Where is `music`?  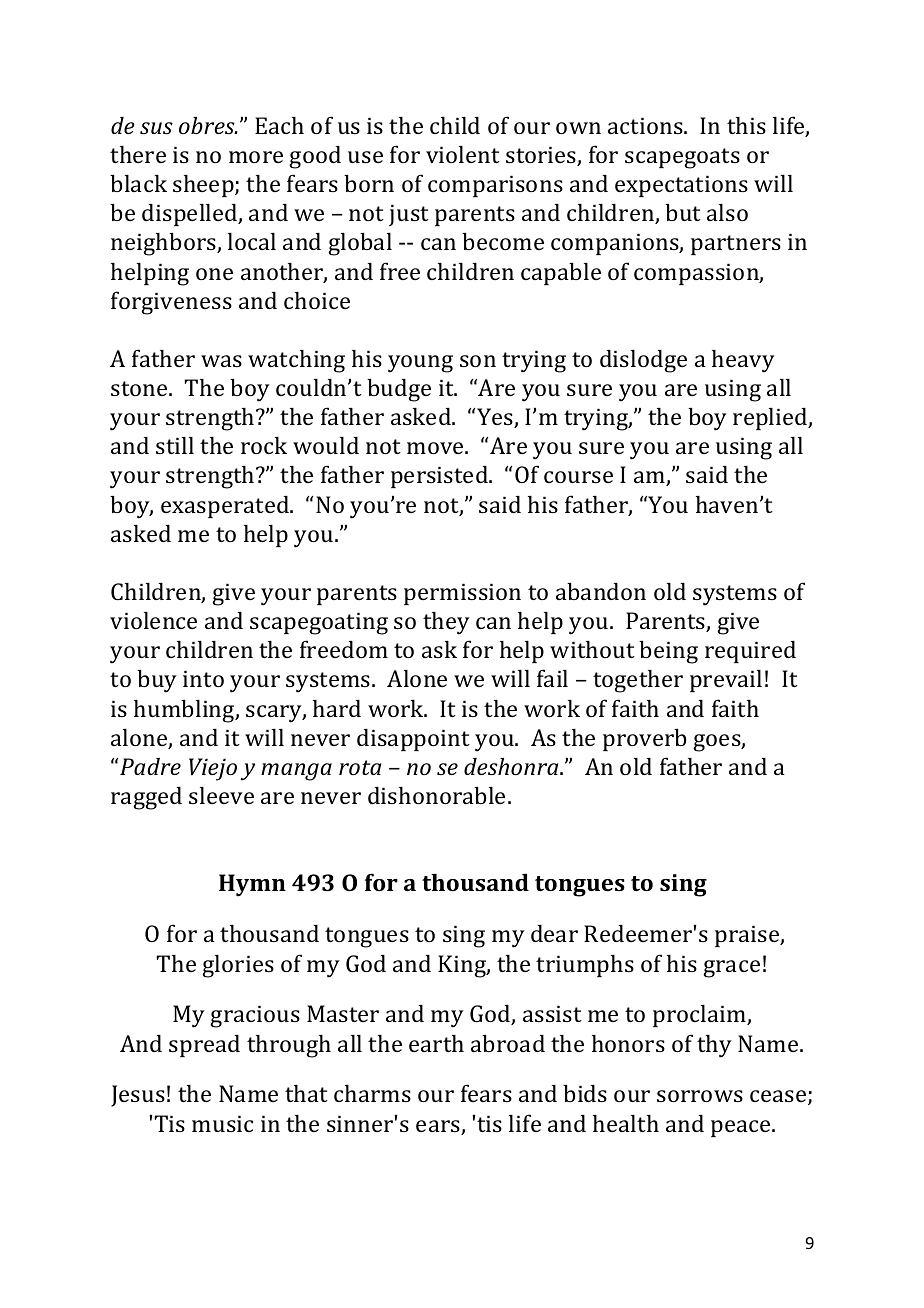
music is located at coordinates (222, 1123).
